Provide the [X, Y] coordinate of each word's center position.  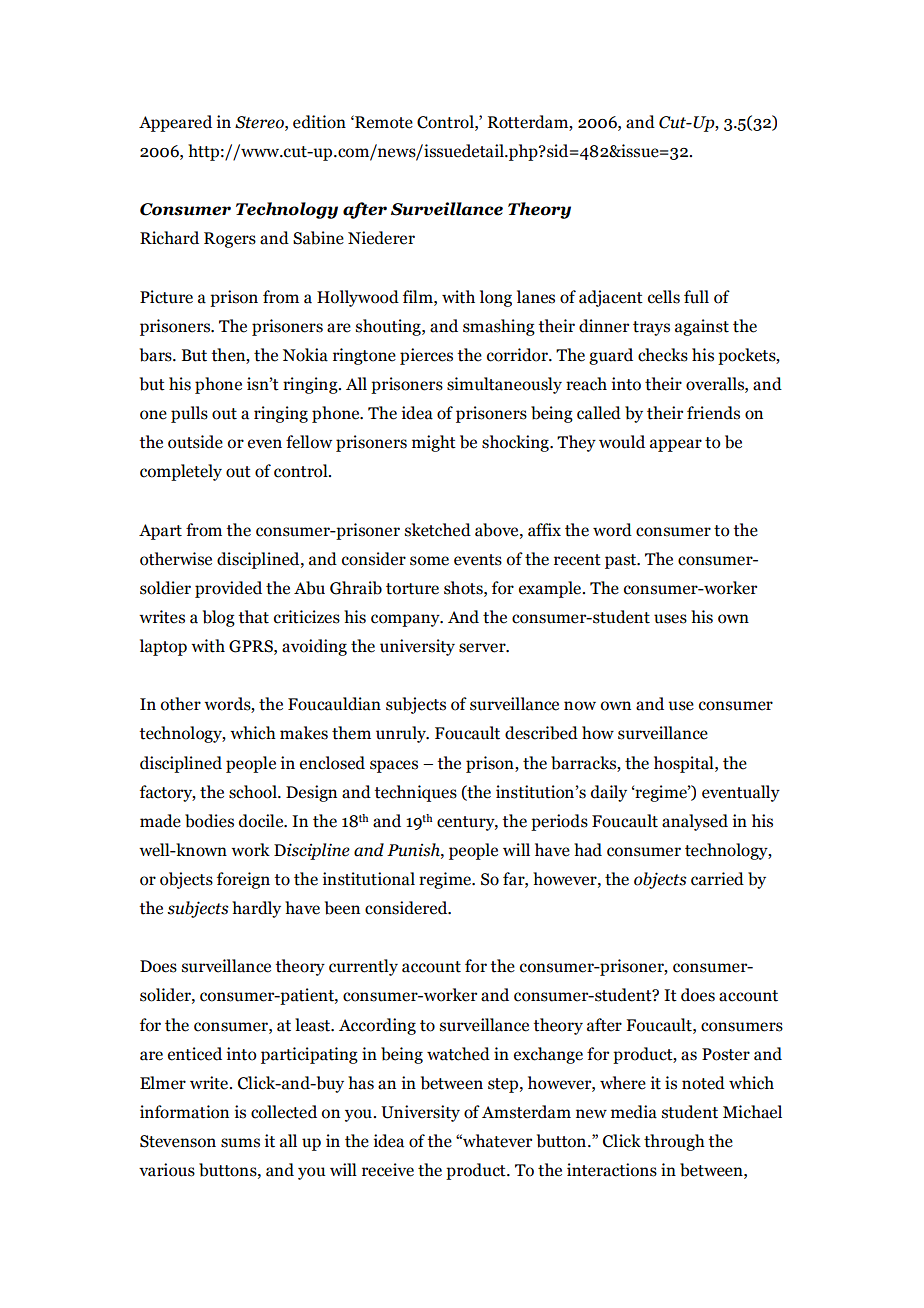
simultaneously [504, 385]
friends [713, 413]
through [674, 1142]
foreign [243, 880]
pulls [189, 414]
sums [240, 1143]
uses [670, 619]
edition [319, 122]
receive [388, 1170]
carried [717, 879]
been [342, 908]
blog [219, 618]
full [696, 297]
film [419, 296]
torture [412, 589]
